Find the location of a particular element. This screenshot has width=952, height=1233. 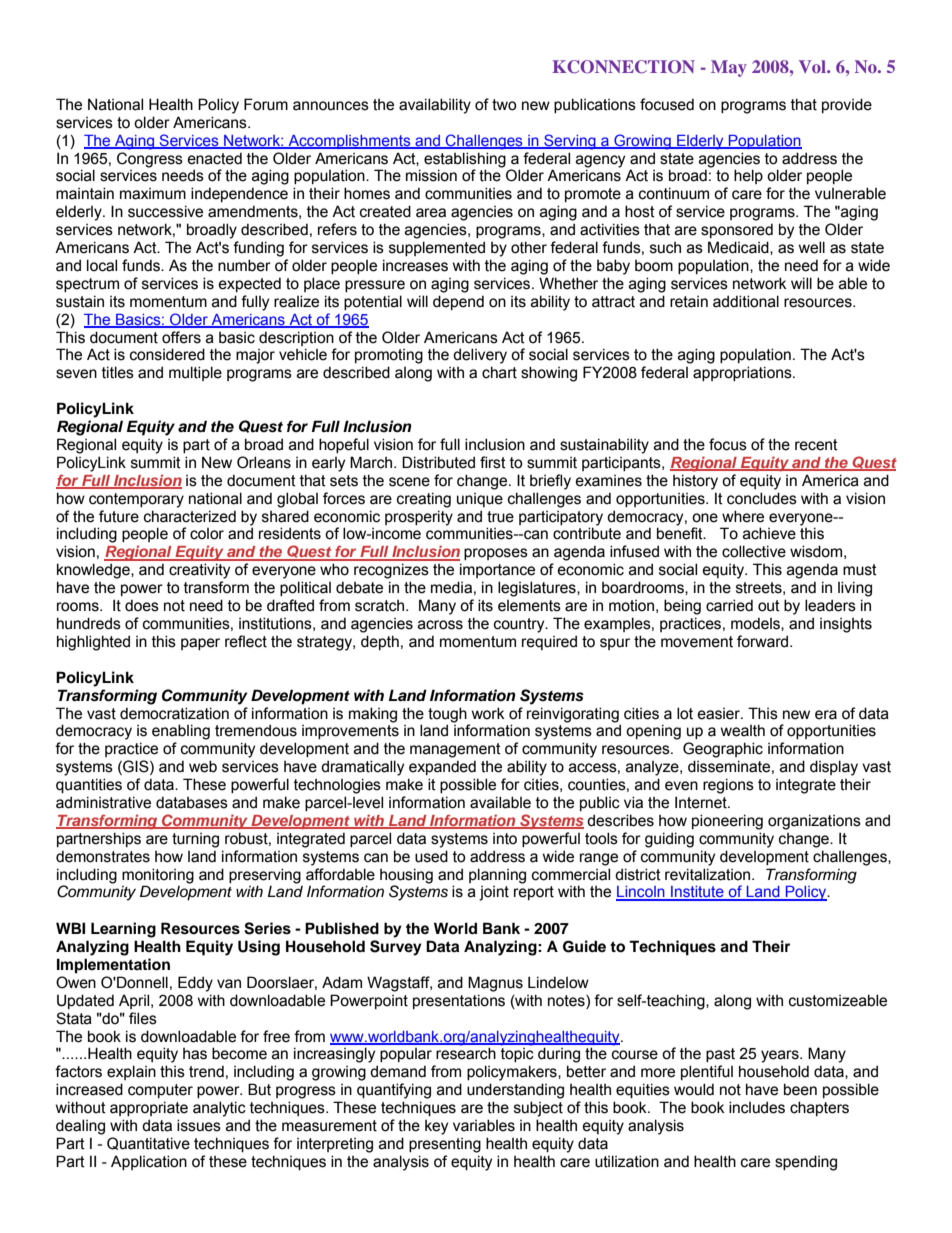

enacted is located at coordinates (215, 158).
